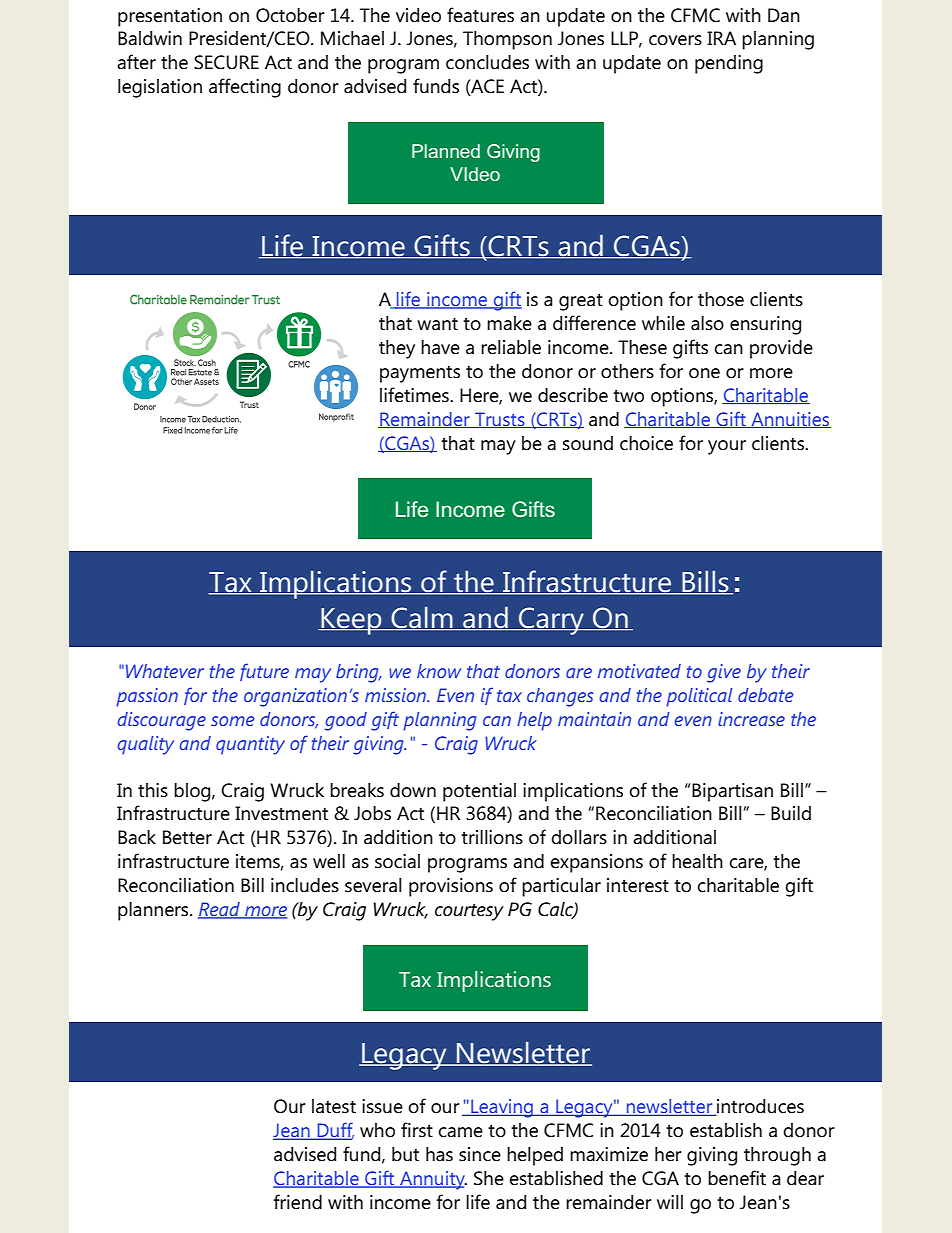 This screenshot has width=952, height=1233. What do you see at coordinates (187, 837) in the screenshot?
I see `Better` at bounding box center [187, 837].
